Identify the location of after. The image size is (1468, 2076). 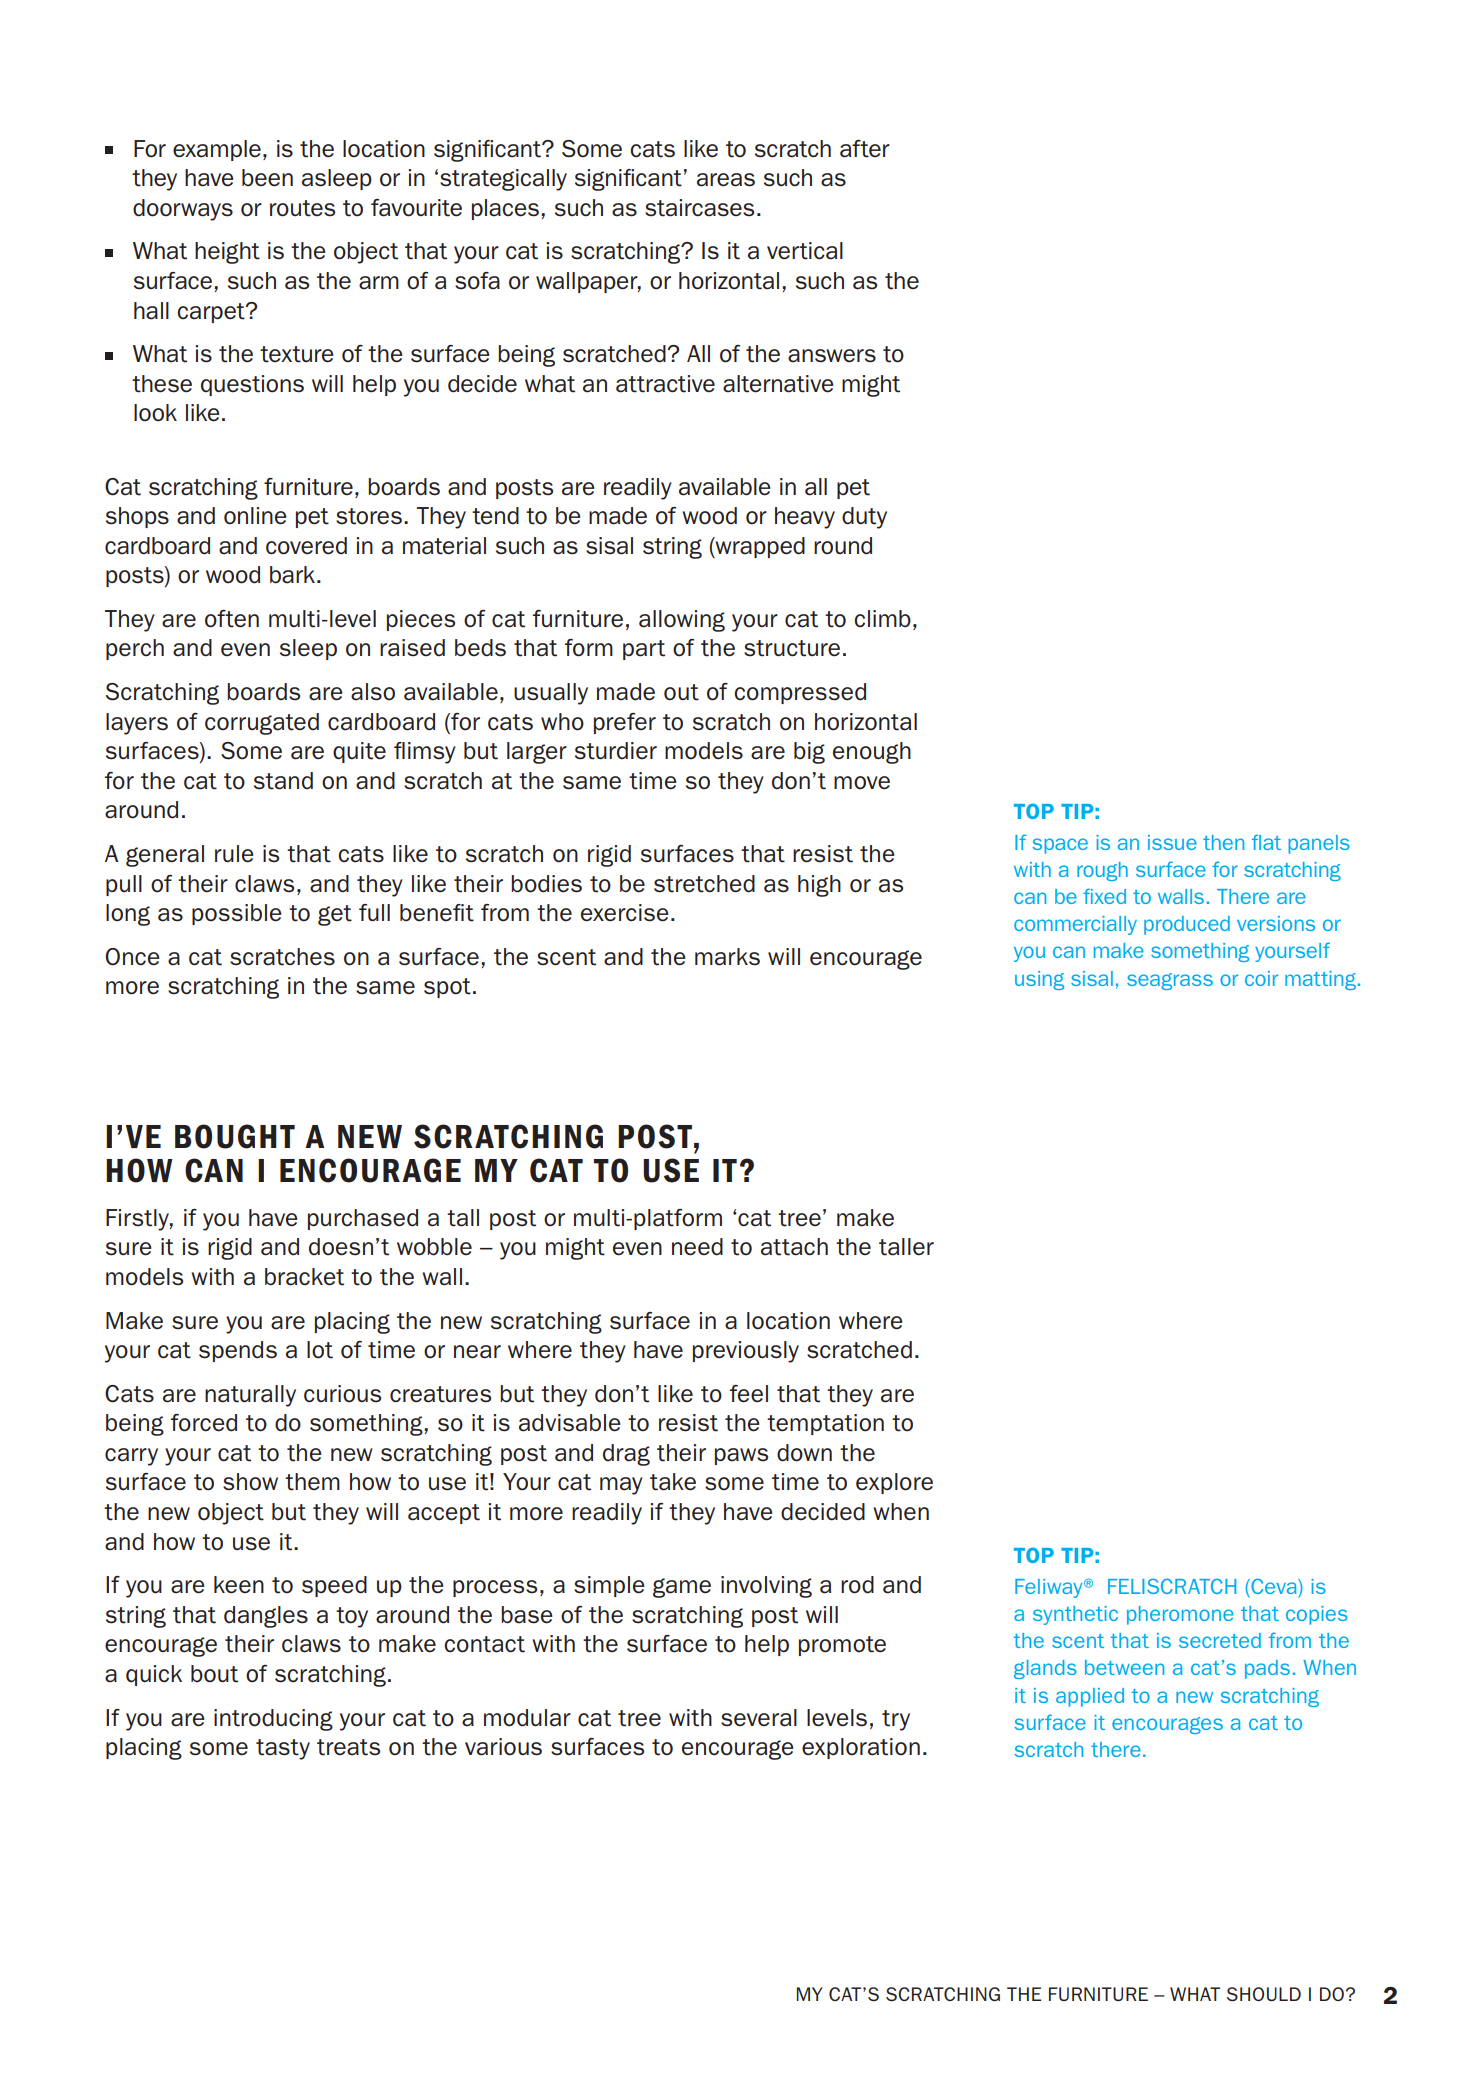
(865, 149).
